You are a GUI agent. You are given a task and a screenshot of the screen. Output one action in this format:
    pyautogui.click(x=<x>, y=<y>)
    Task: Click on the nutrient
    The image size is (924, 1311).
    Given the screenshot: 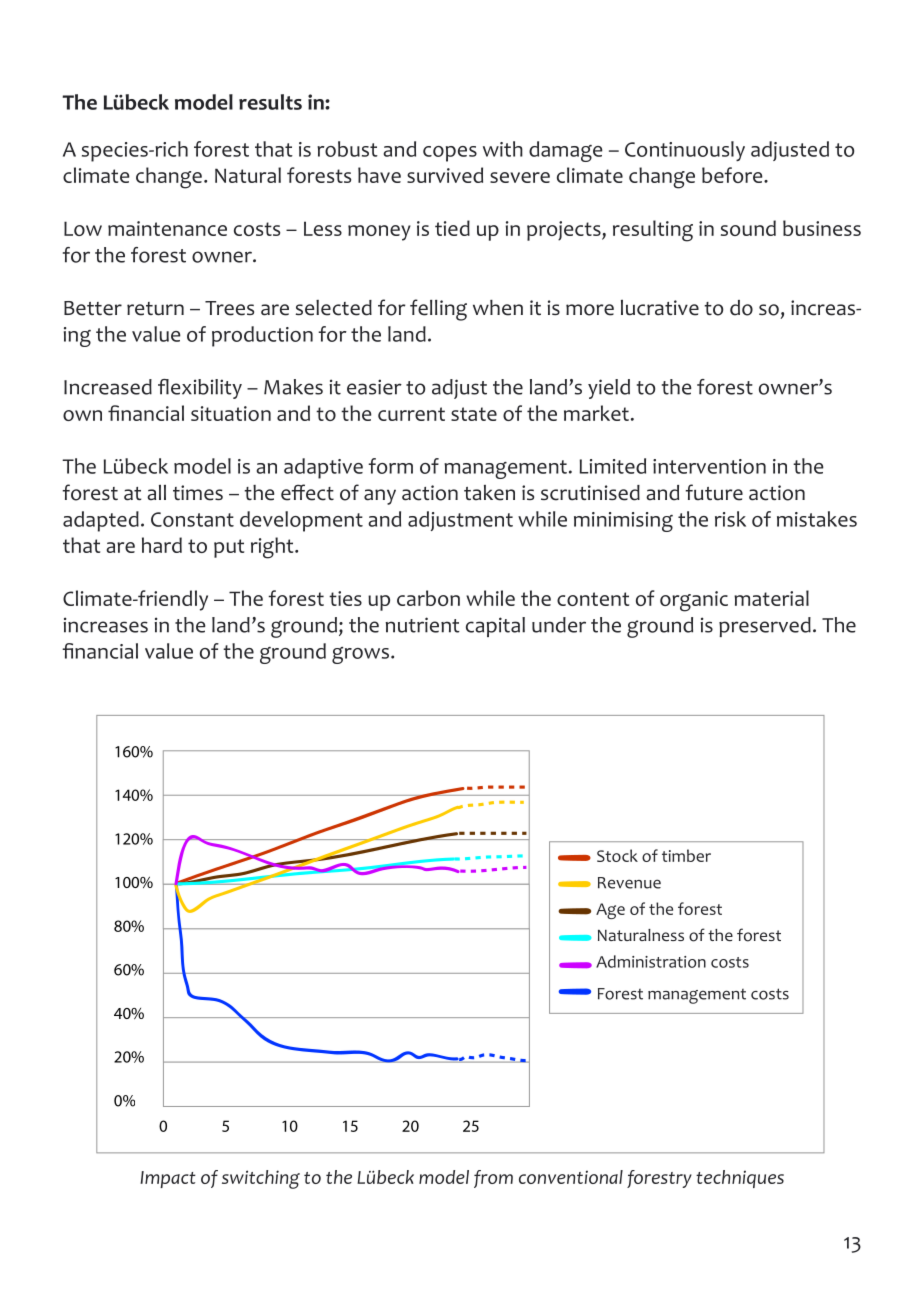 What is the action you would take?
    pyautogui.click(x=422, y=625)
